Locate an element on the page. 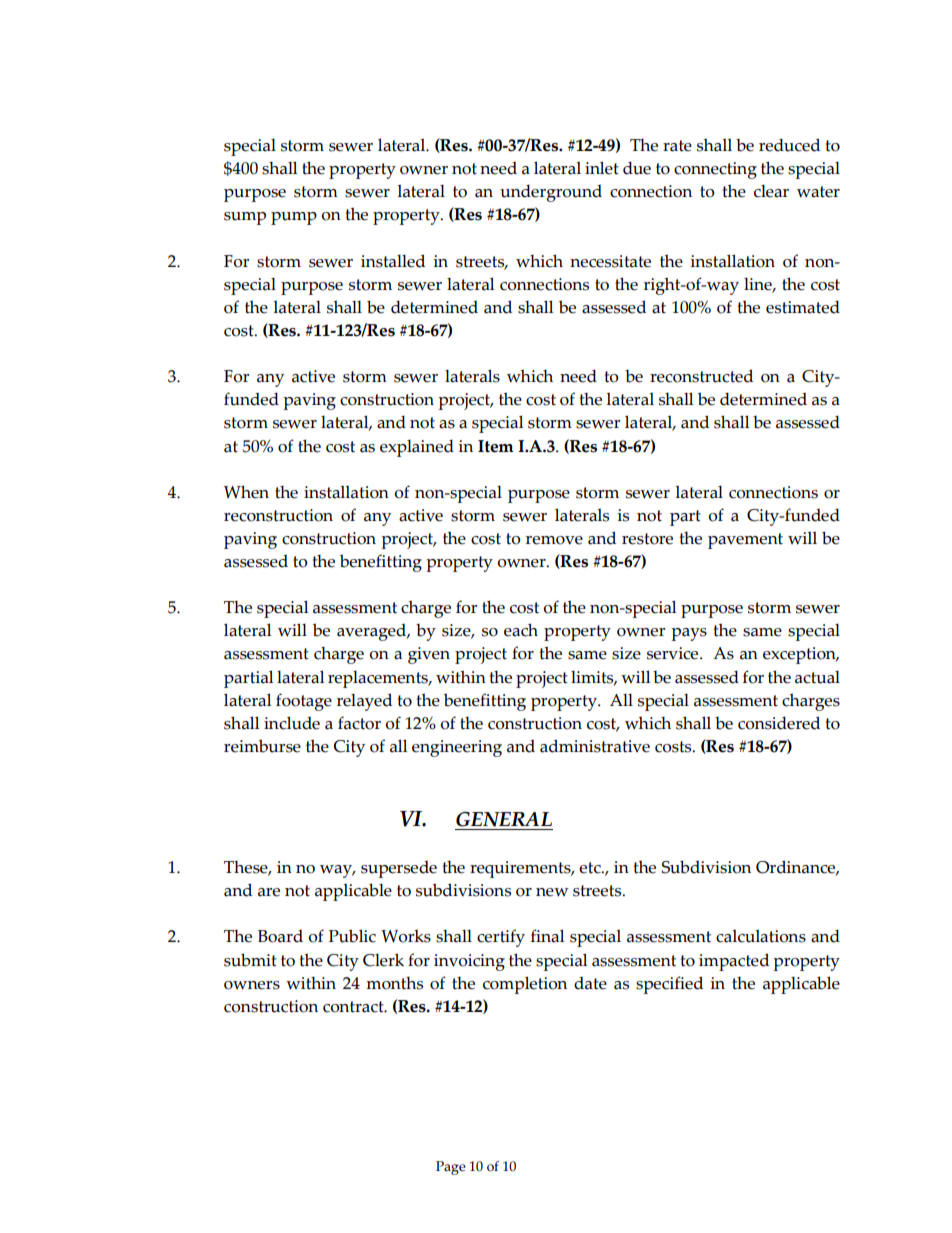 Image resolution: width=952 pixels, height=1233 pixels. remove is located at coordinates (554, 540).
